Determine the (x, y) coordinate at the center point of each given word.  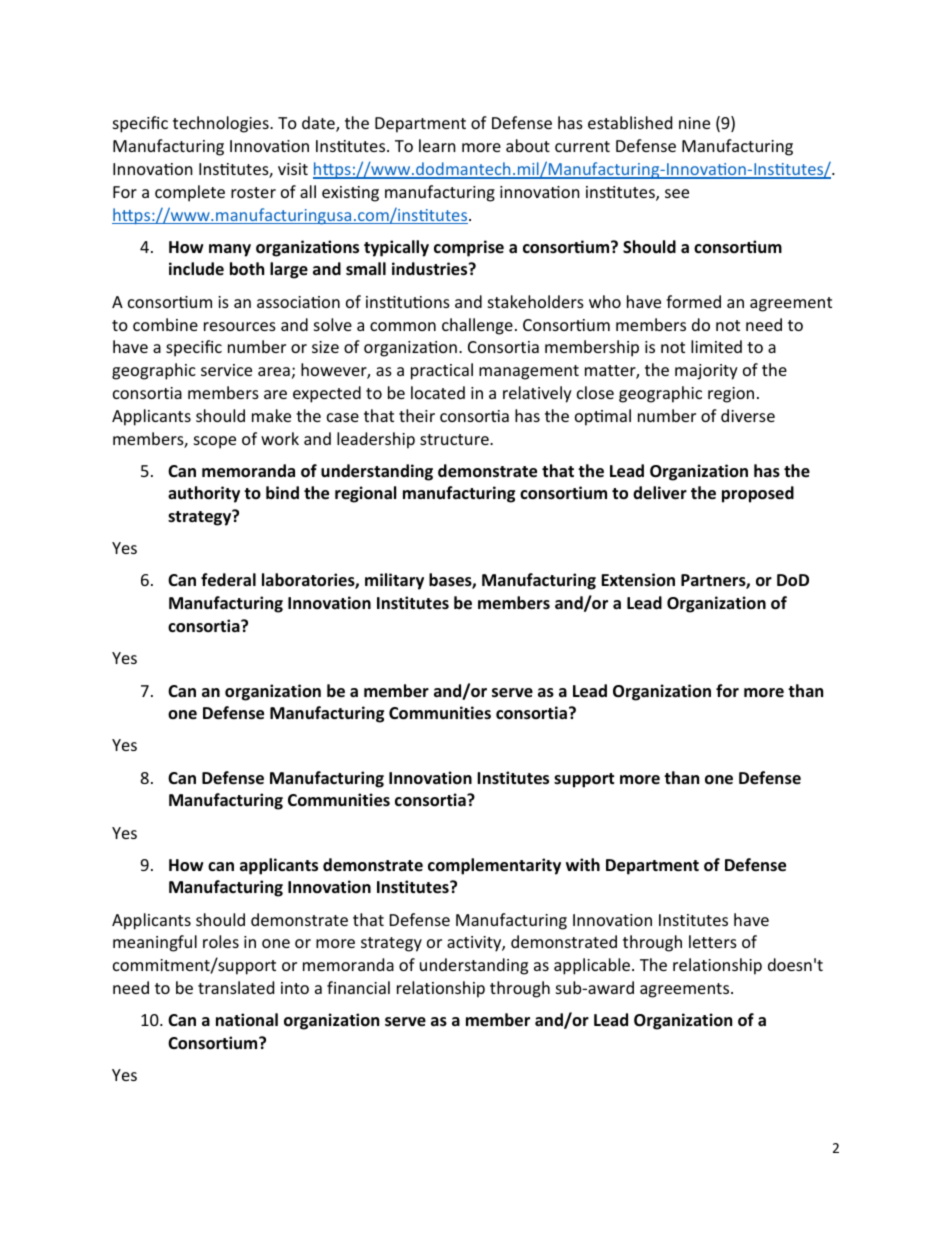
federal (228, 580)
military (394, 581)
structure (455, 439)
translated (236, 987)
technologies (222, 124)
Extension (638, 580)
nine (694, 123)
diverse (748, 415)
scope (215, 442)
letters (713, 941)
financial (358, 987)
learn (437, 145)
